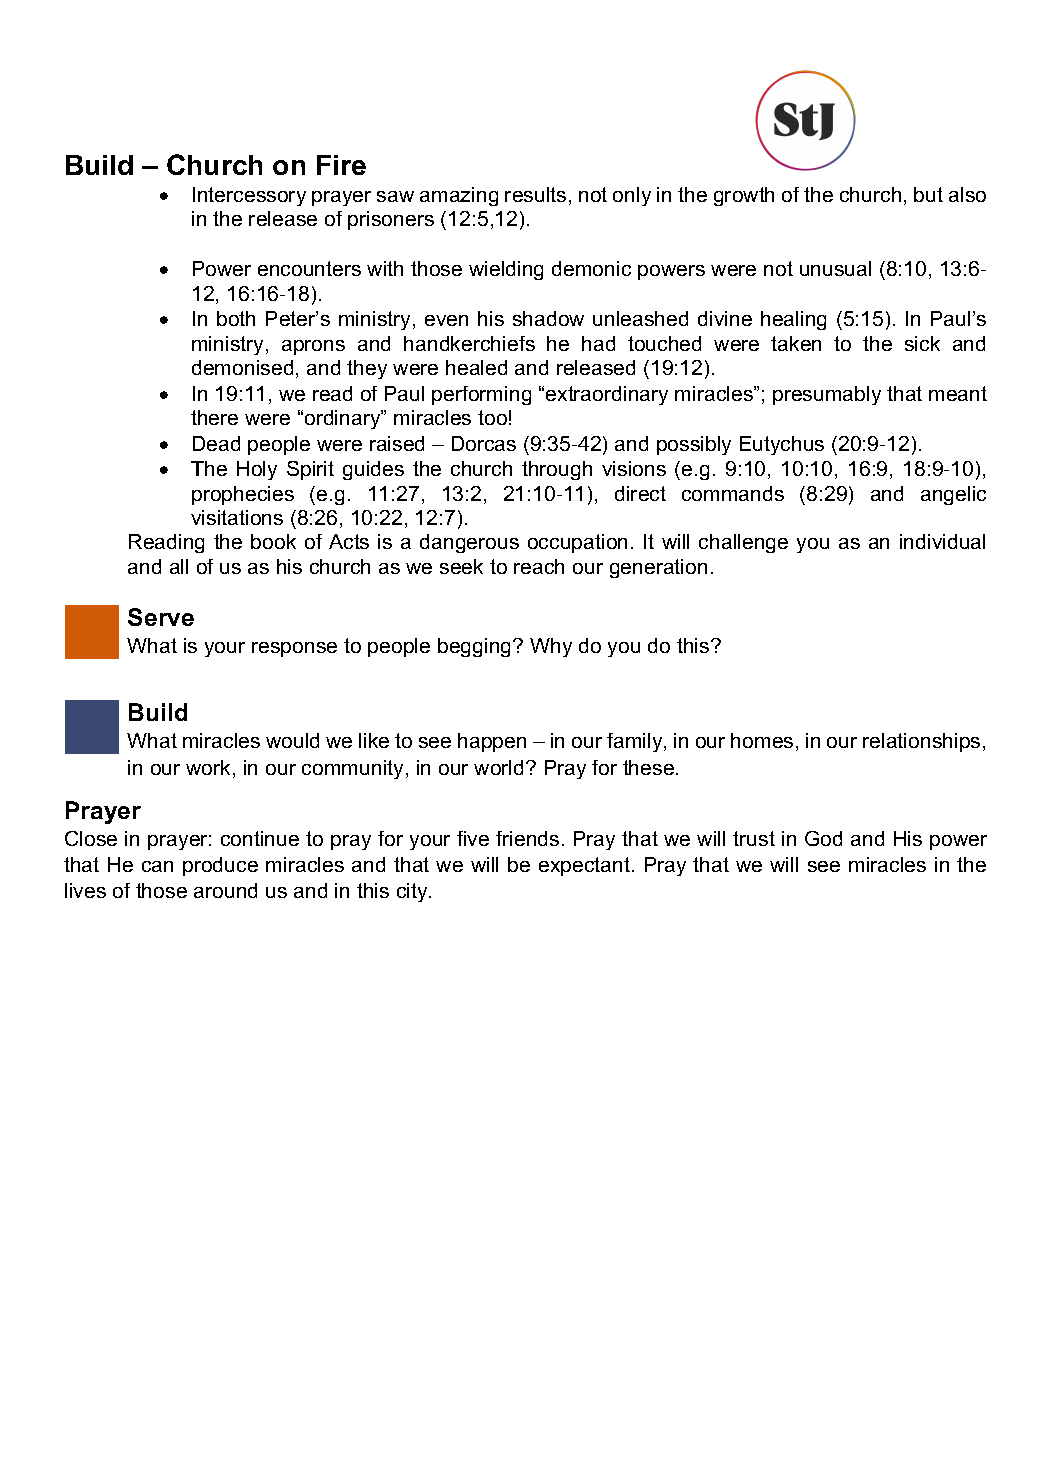 Image resolution: width=1050 pixels, height=1484 pixels. What do you see at coordinates (823, 838) in the screenshot?
I see `God` at bounding box center [823, 838].
